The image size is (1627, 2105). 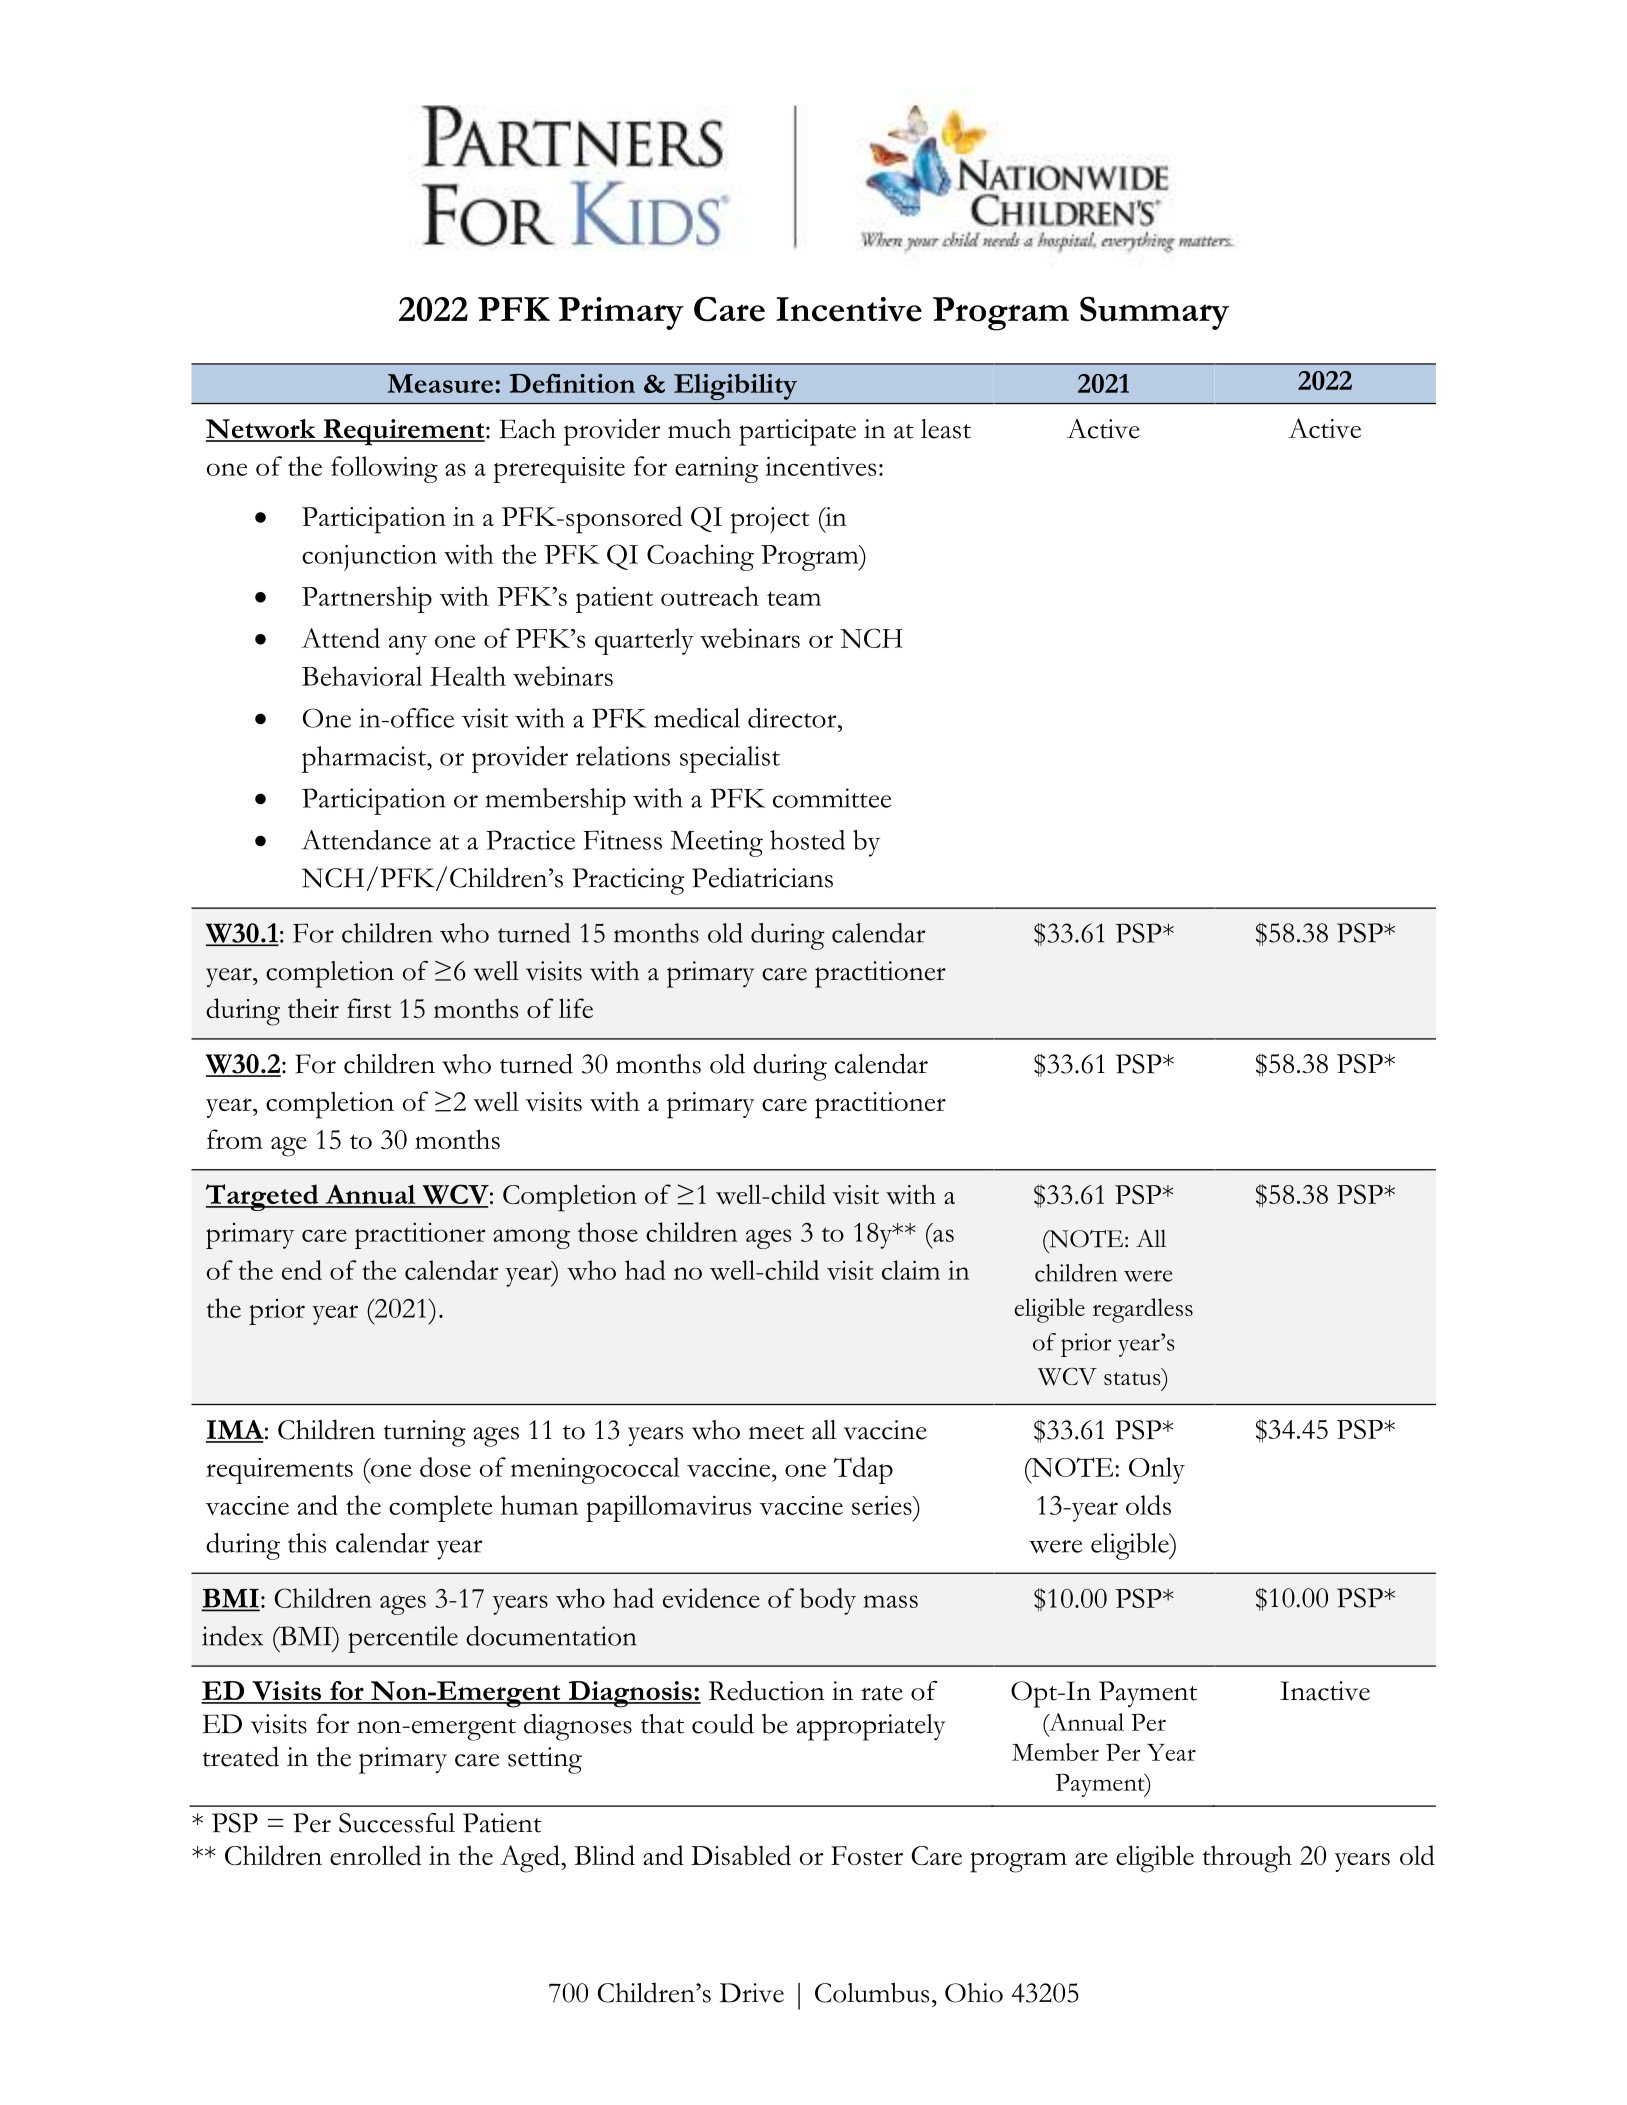 I want to click on Drive, so click(x=752, y=1993).
